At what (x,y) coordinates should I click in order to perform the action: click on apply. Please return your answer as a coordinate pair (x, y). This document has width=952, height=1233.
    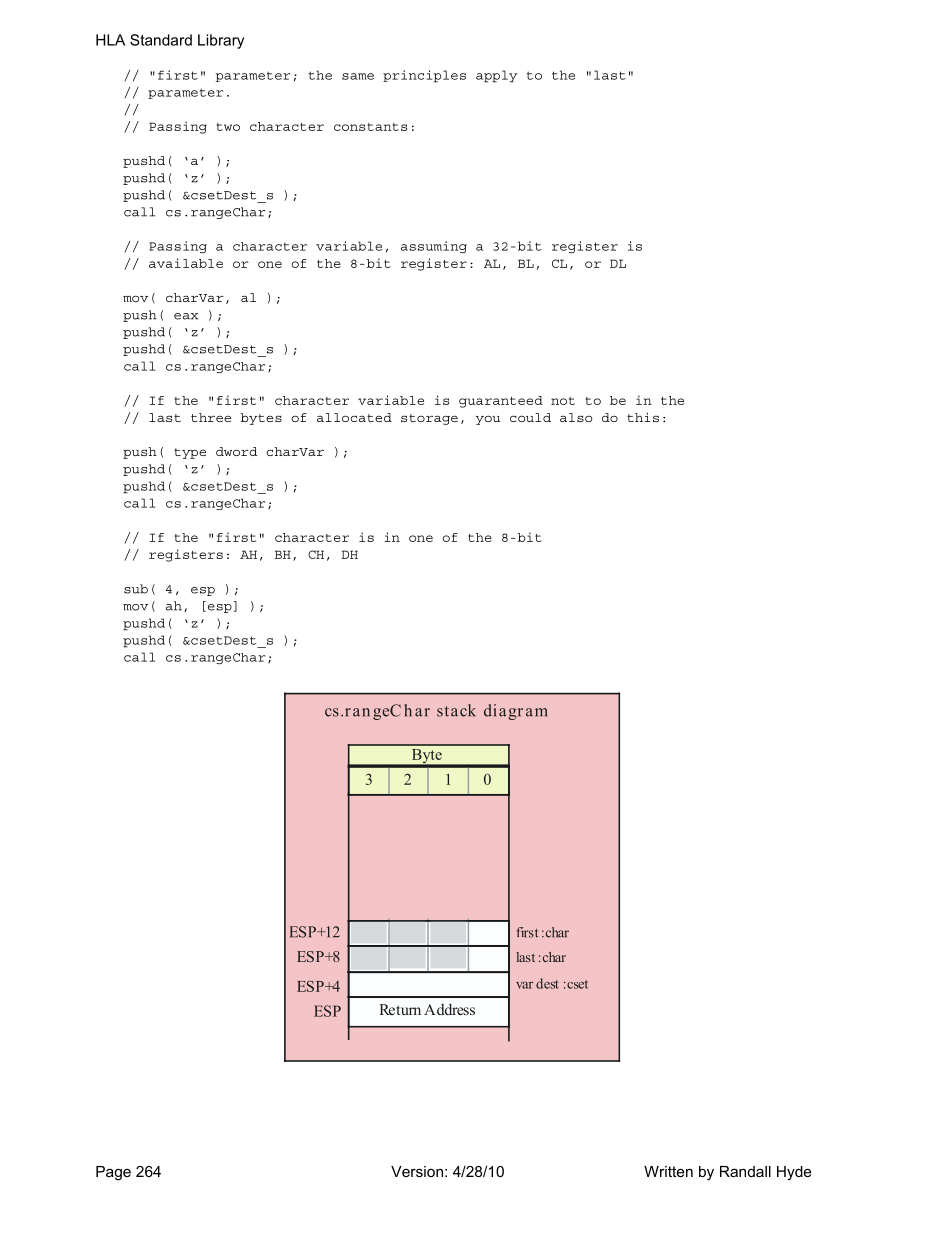
    Looking at the image, I should click on (496, 76).
